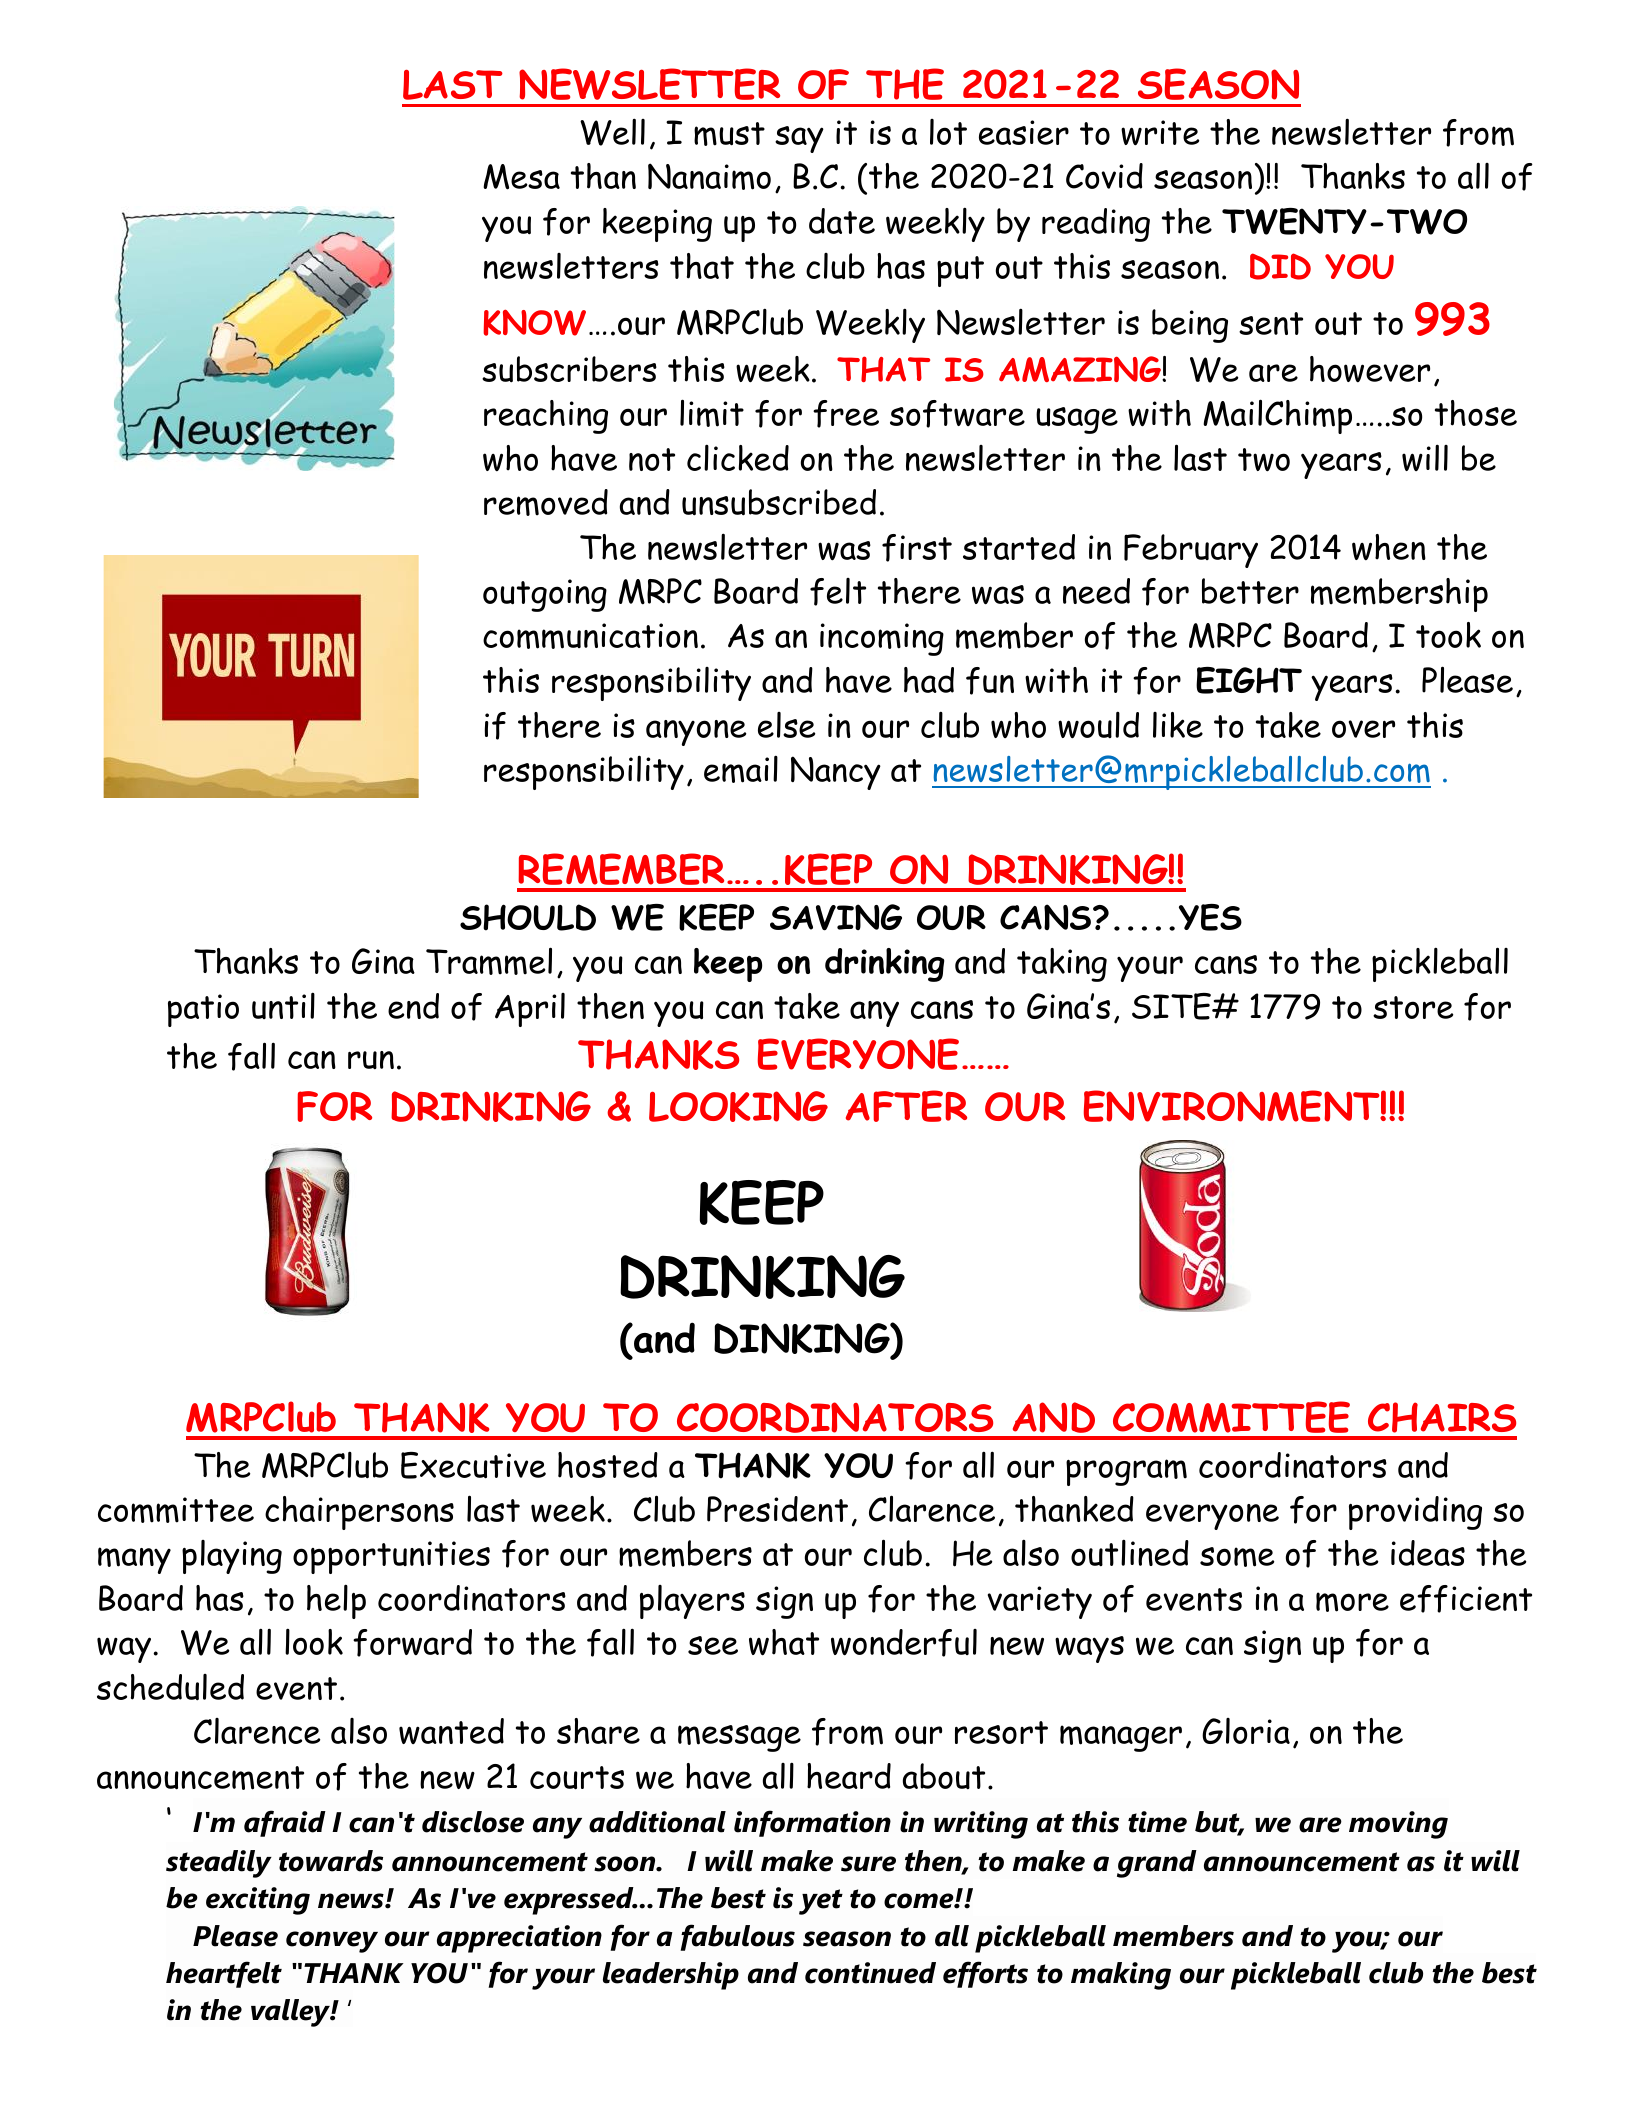 This image has width=1639, height=2121. Describe the element at coordinates (842, 221) in the image. I see `date` at that location.
